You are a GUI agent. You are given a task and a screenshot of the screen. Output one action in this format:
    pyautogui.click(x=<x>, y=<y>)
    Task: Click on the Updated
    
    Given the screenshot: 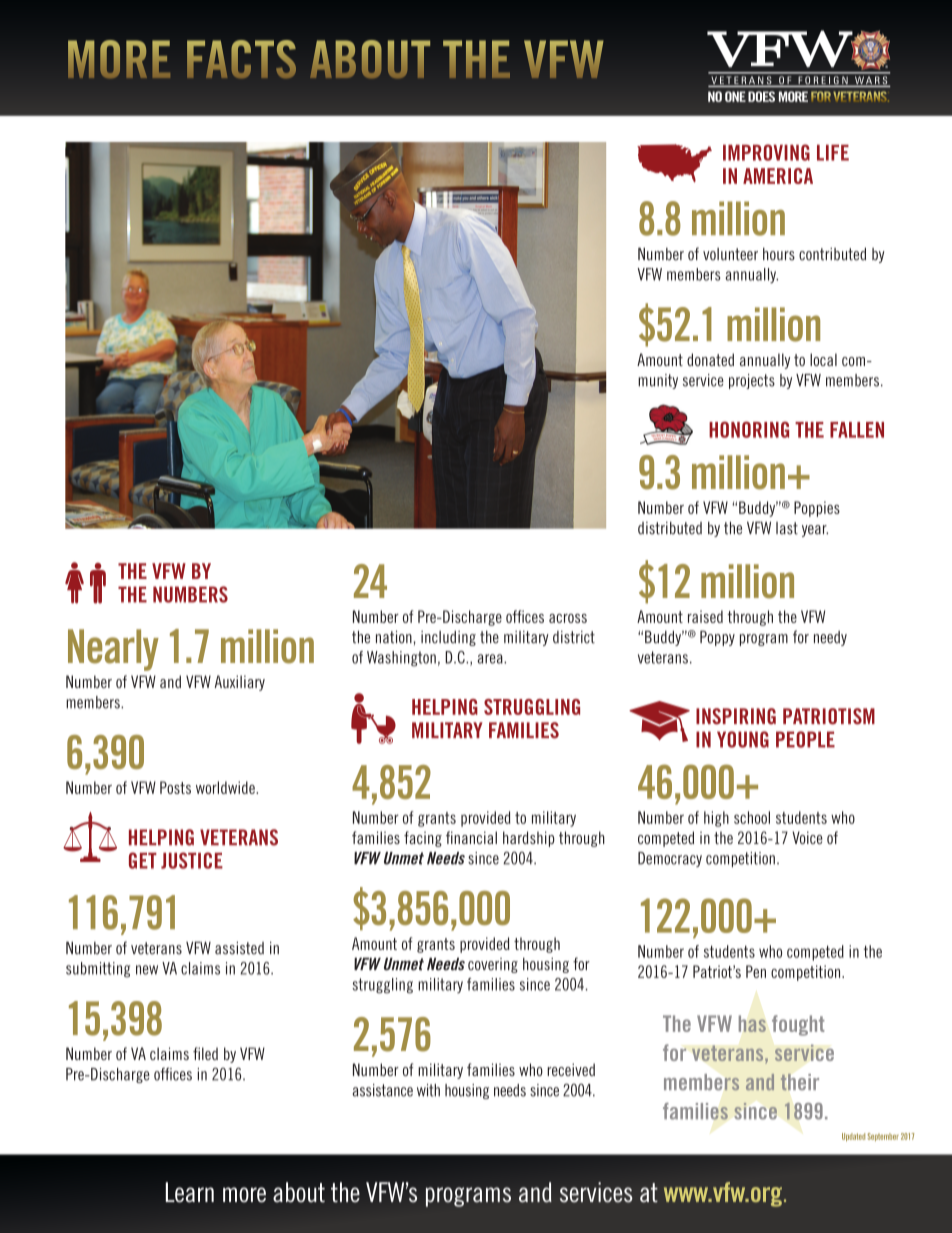 What is the action you would take?
    pyautogui.click(x=853, y=1137)
